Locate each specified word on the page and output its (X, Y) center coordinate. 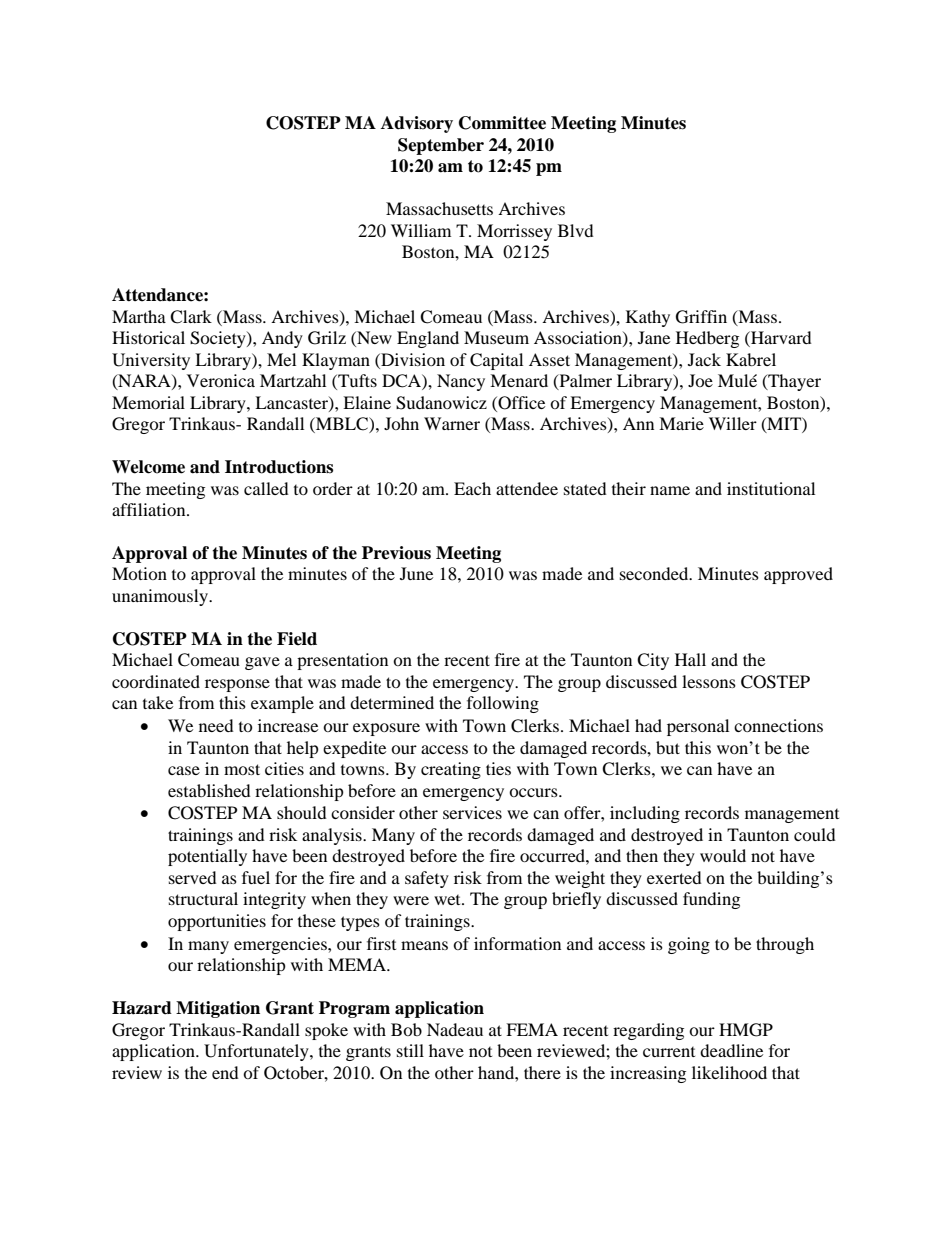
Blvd (576, 230)
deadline (731, 1050)
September (441, 146)
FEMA (532, 1029)
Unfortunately (257, 1052)
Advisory (417, 124)
